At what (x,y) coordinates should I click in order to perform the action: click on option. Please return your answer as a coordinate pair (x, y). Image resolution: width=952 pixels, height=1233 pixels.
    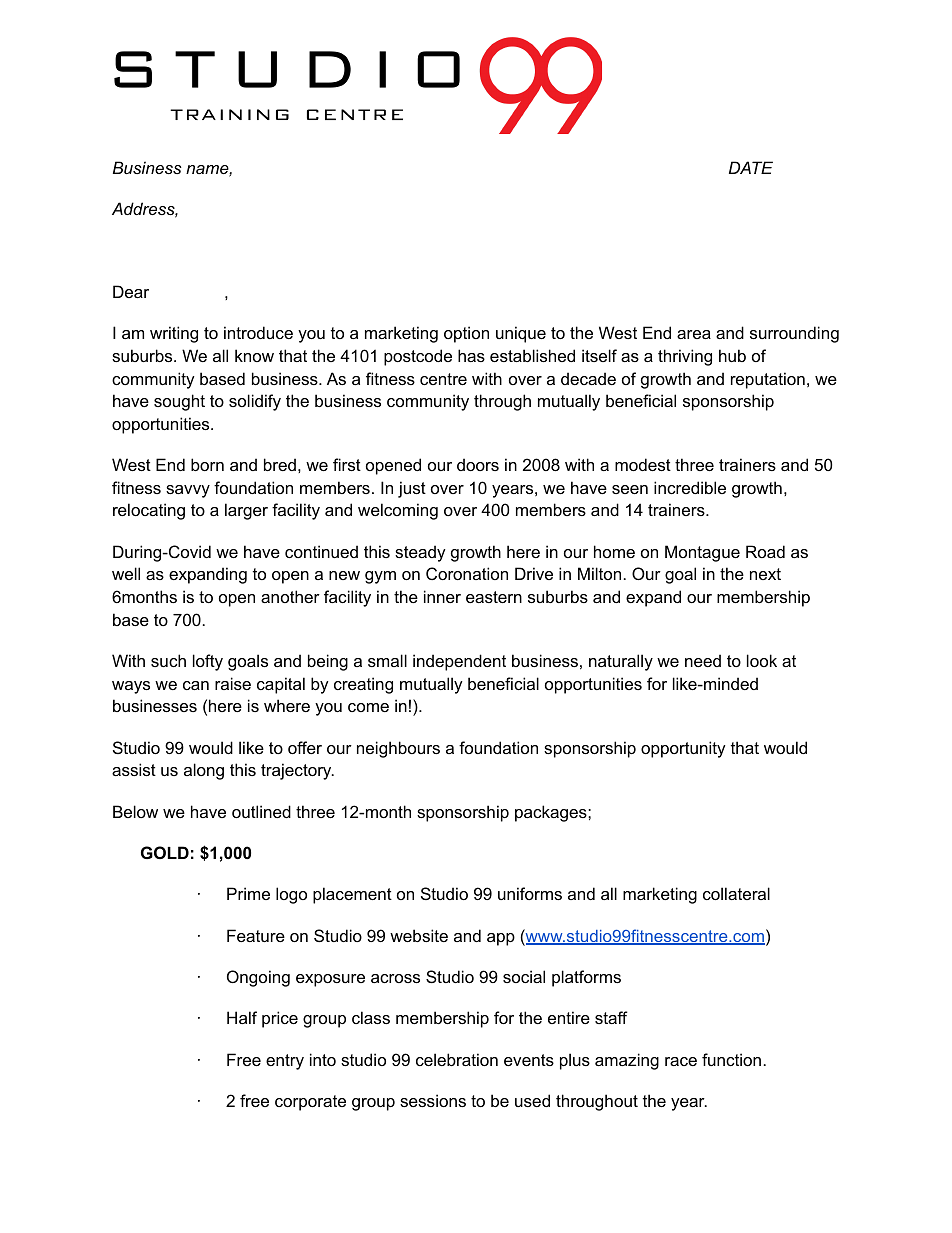
    Looking at the image, I should click on (466, 334).
